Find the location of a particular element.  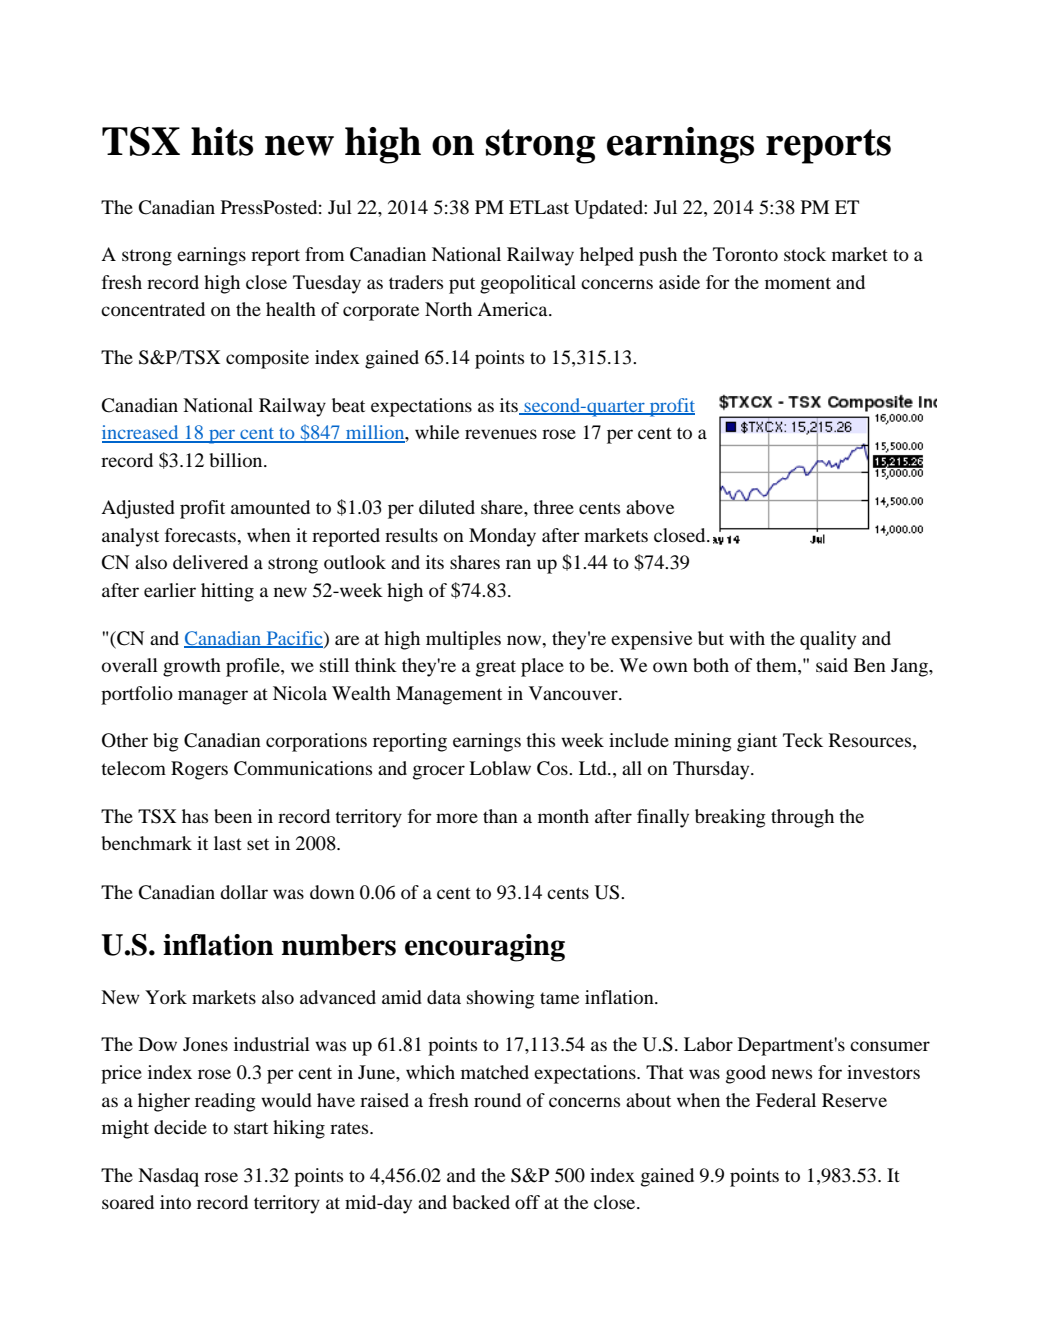

Nasdaq is located at coordinates (168, 1177).
